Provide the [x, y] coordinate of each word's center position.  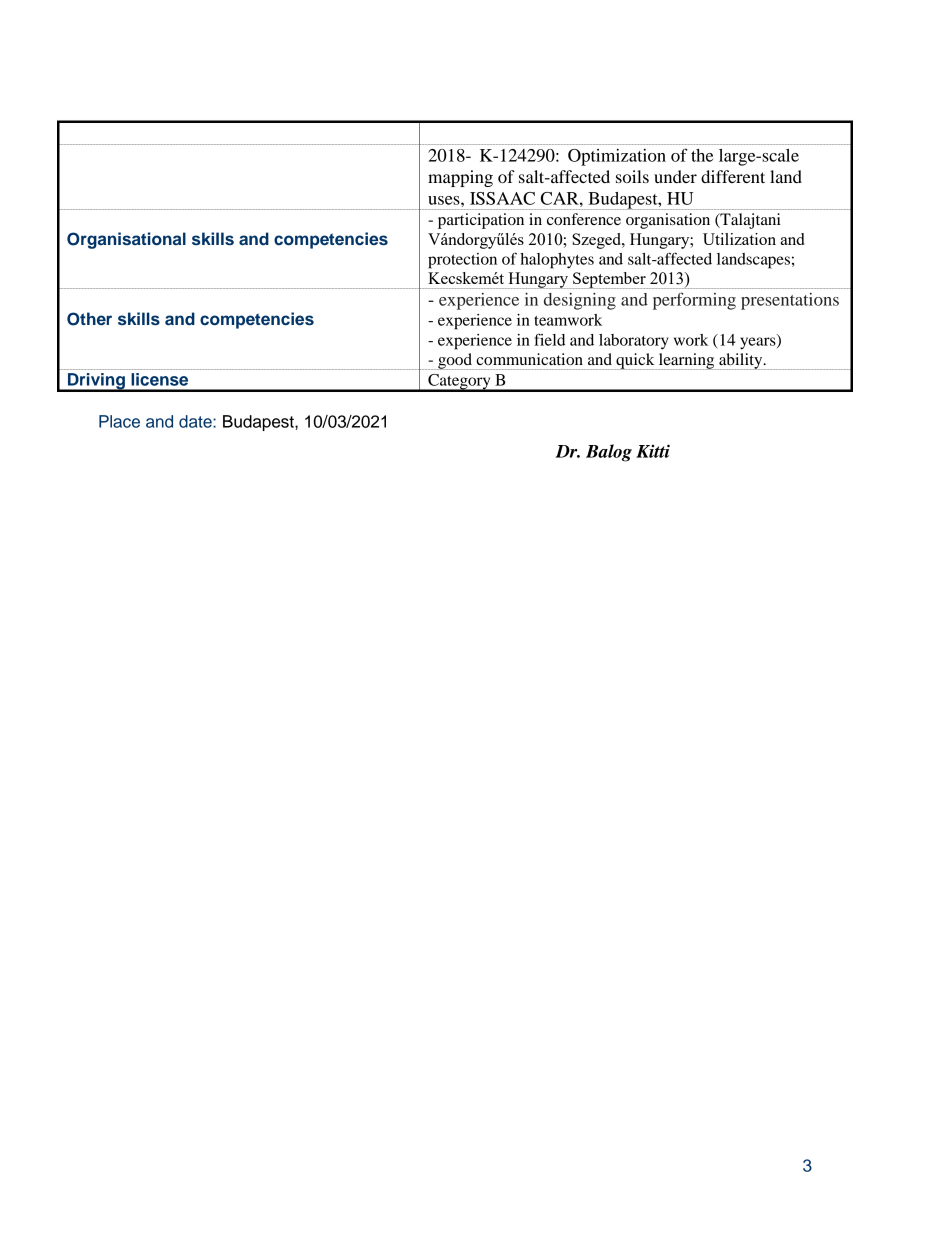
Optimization [617, 157]
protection [462, 261]
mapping [460, 178]
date [196, 421]
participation [481, 221]
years [759, 342]
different [733, 176]
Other [89, 319]
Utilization [739, 239]
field [549, 339]
